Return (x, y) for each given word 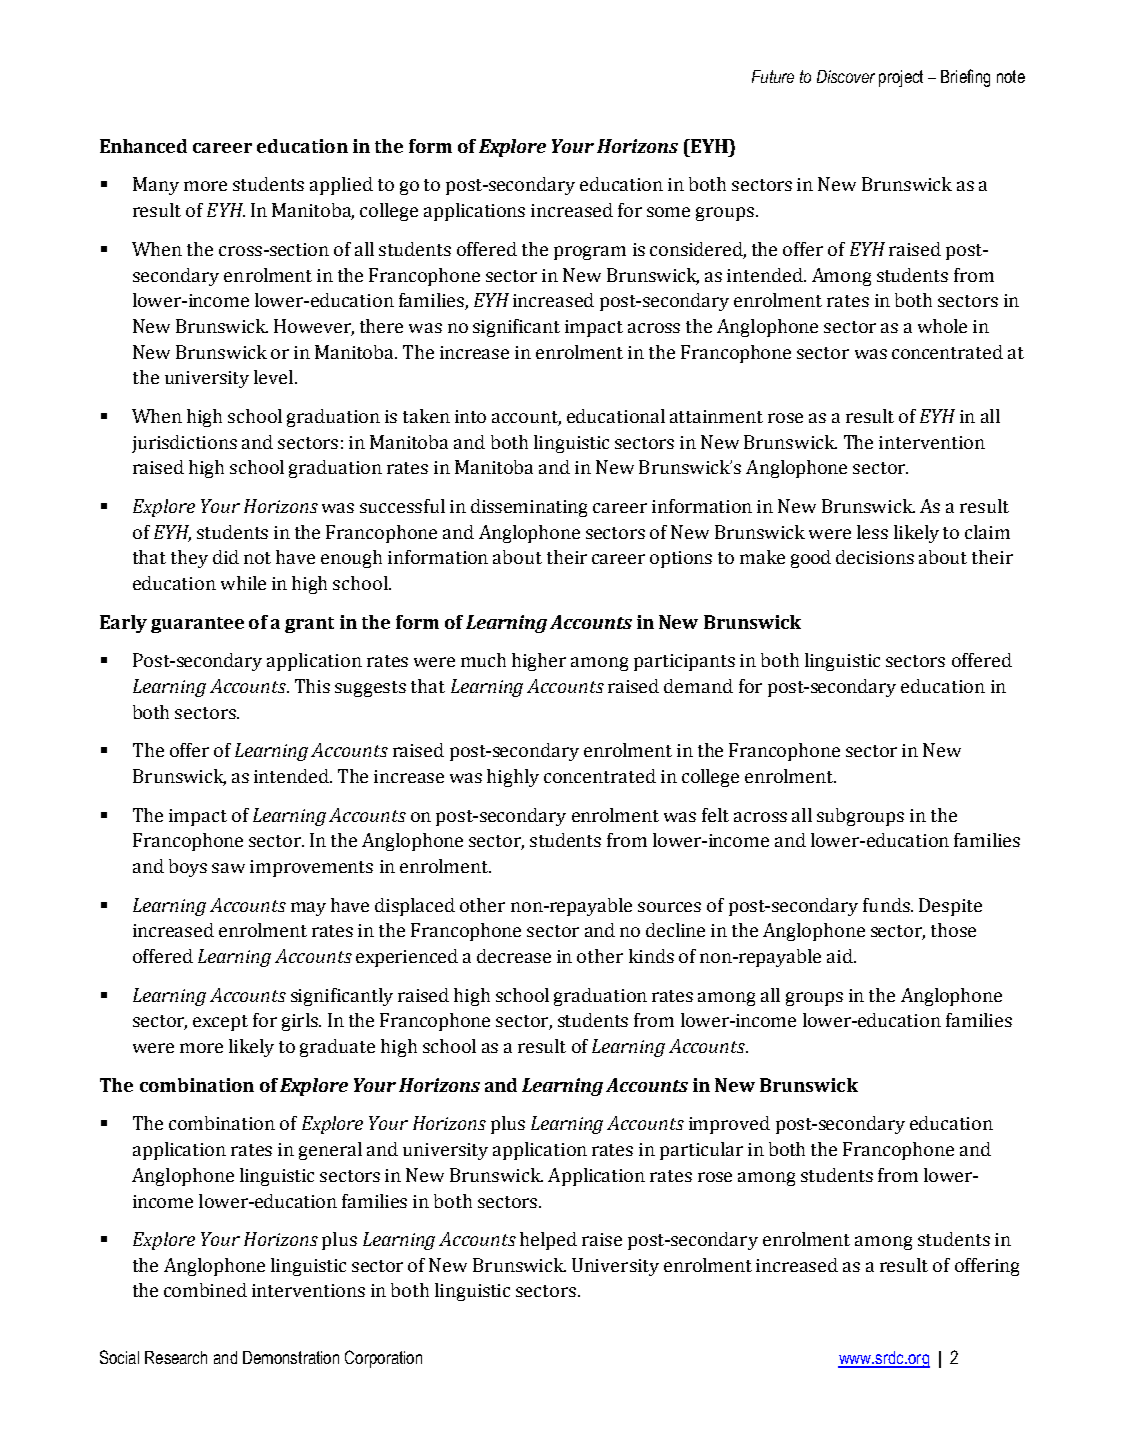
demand (698, 686)
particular (701, 1151)
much (483, 660)
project (901, 78)
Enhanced (143, 146)
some (668, 212)
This (312, 686)
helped (548, 1241)
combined (205, 1290)
